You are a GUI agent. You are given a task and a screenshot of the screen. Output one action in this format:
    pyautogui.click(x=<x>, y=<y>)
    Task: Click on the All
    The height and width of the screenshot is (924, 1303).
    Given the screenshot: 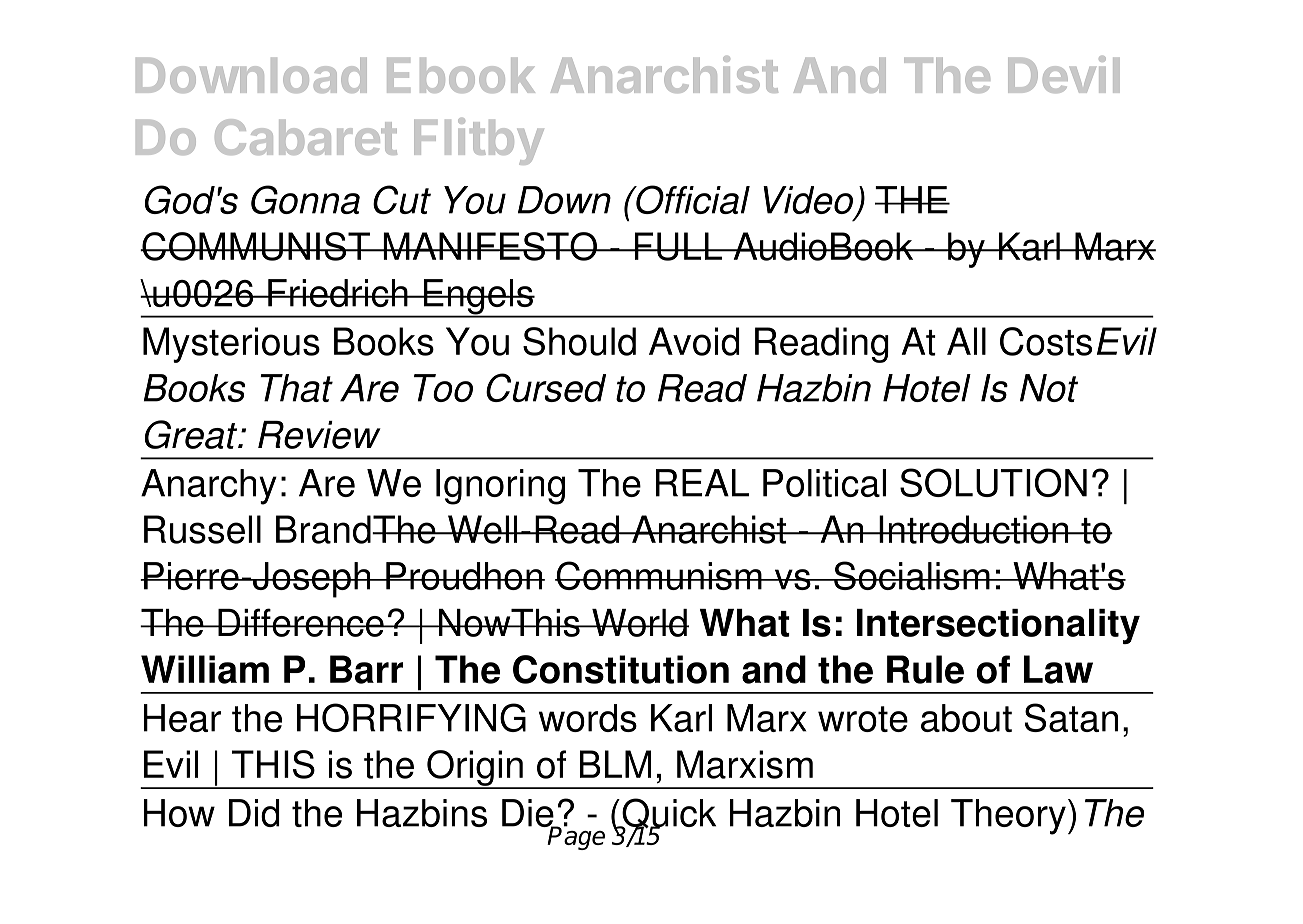 What is the action you would take?
    pyautogui.click(x=966, y=341)
